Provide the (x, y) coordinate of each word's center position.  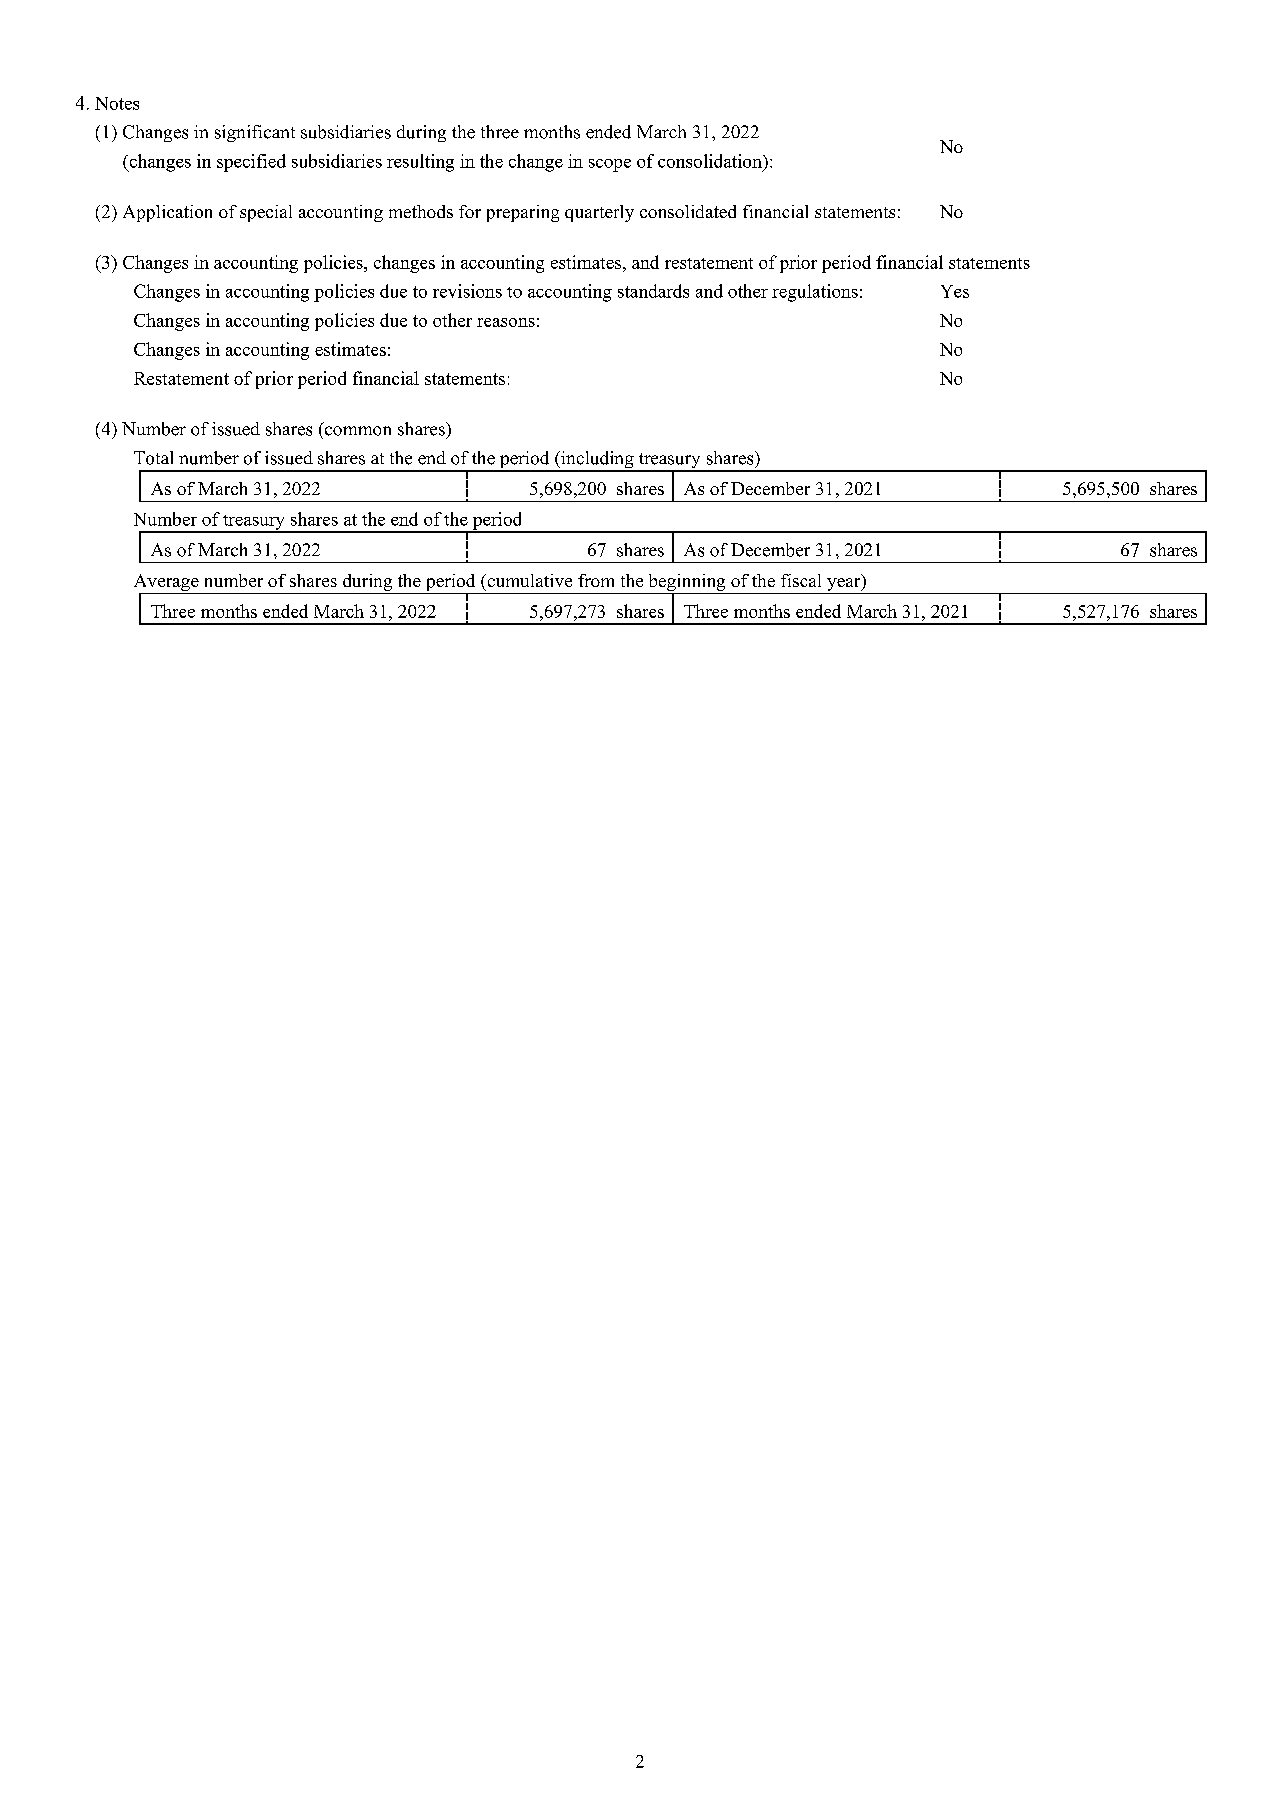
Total (153, 458)
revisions (467, 291)
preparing (523, 213)
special (266, 213)
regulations (815, 293)
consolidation (711, 161)
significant (255, 133)
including (597, 461)
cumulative (528, 580)
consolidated (688, 211)
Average (167, 584)
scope (610, 165)
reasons (506, 322)
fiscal (801, 580)
